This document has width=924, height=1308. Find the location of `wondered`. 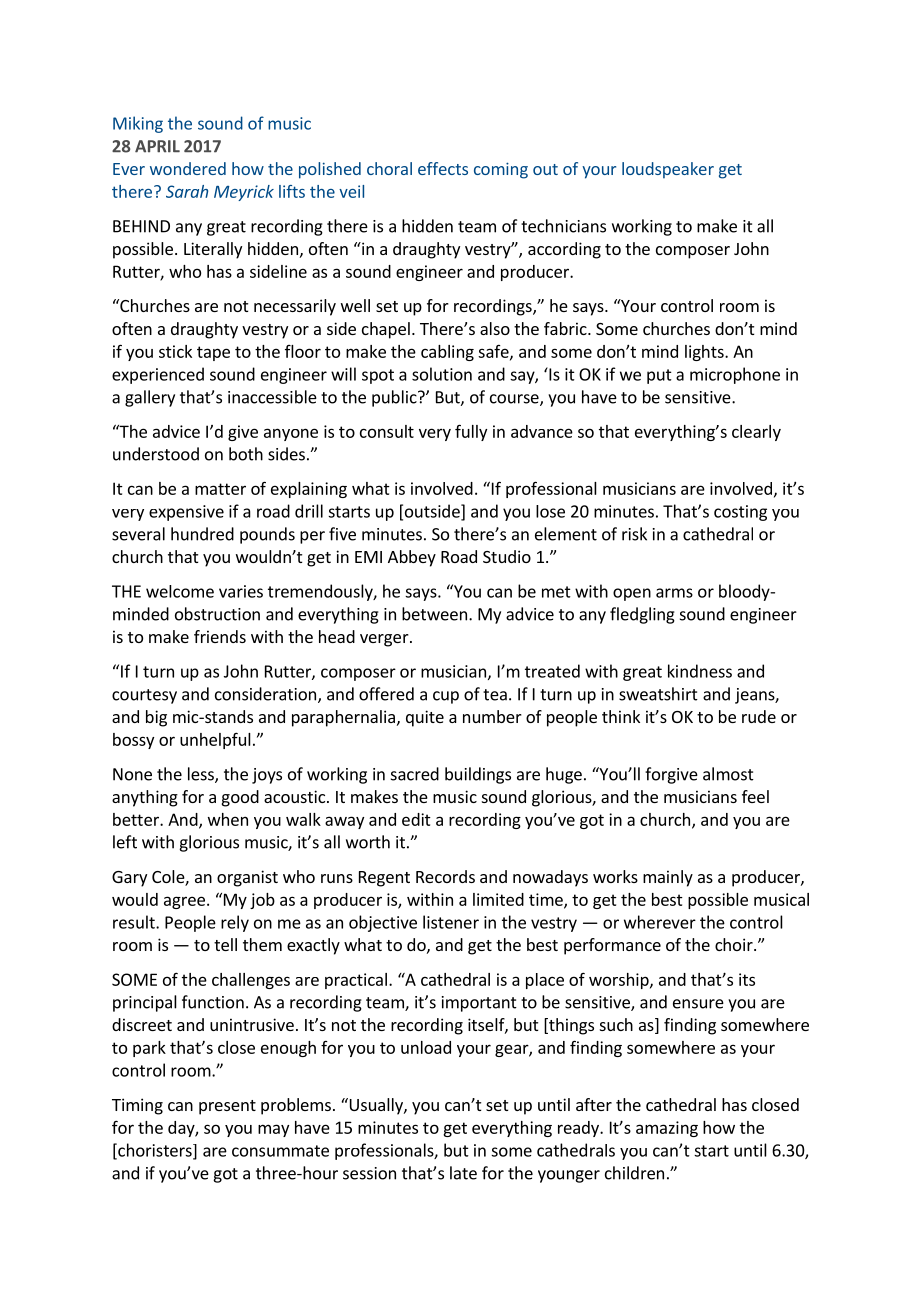

wondered is located at coordinates (188, 168).
